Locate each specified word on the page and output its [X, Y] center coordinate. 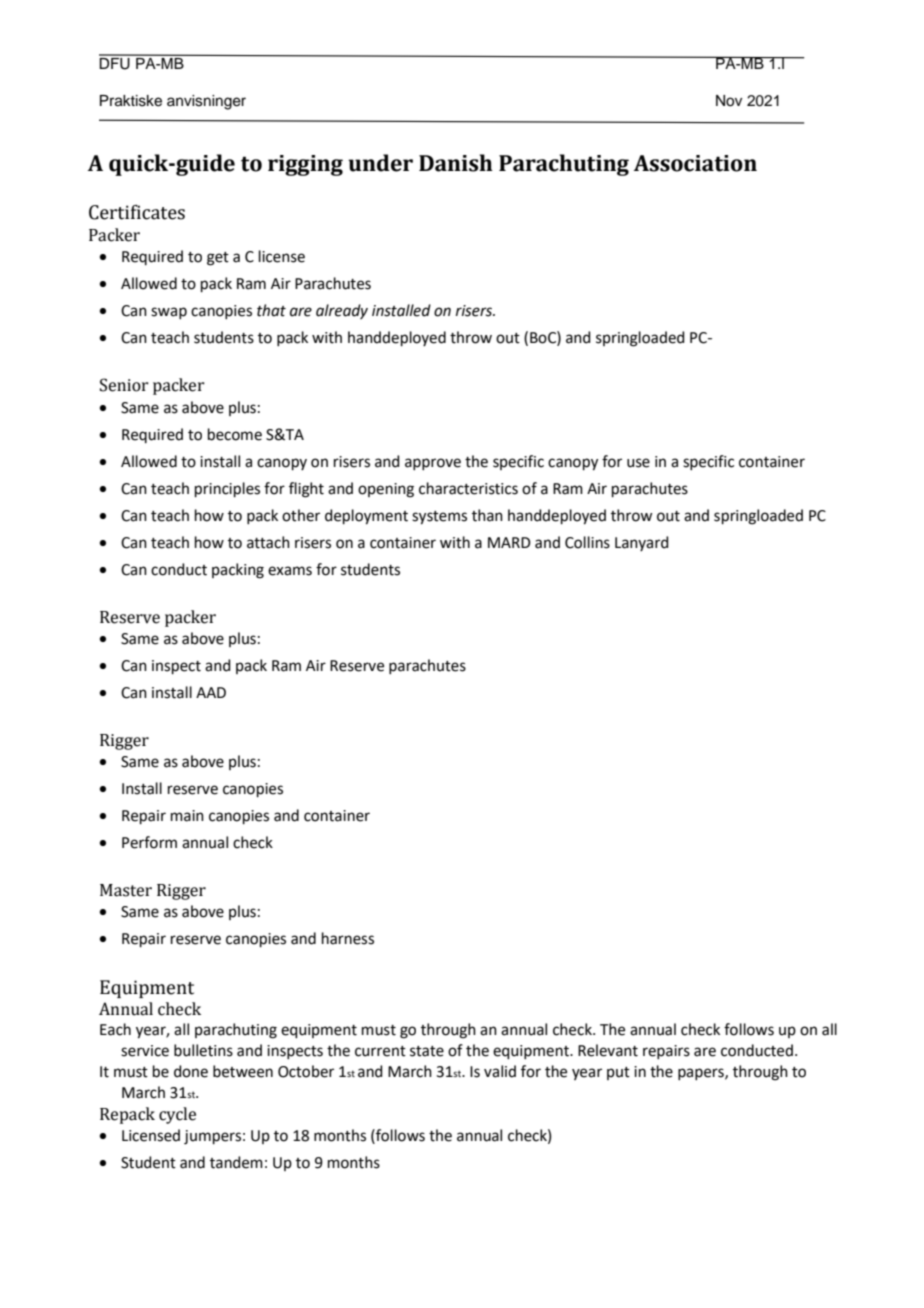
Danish [456, 163]
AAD [211, 692]
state [427, 1051]
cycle [177, 1115]
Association [695, 163]
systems [439, 518]
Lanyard [642, 543]
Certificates [137, 212]
